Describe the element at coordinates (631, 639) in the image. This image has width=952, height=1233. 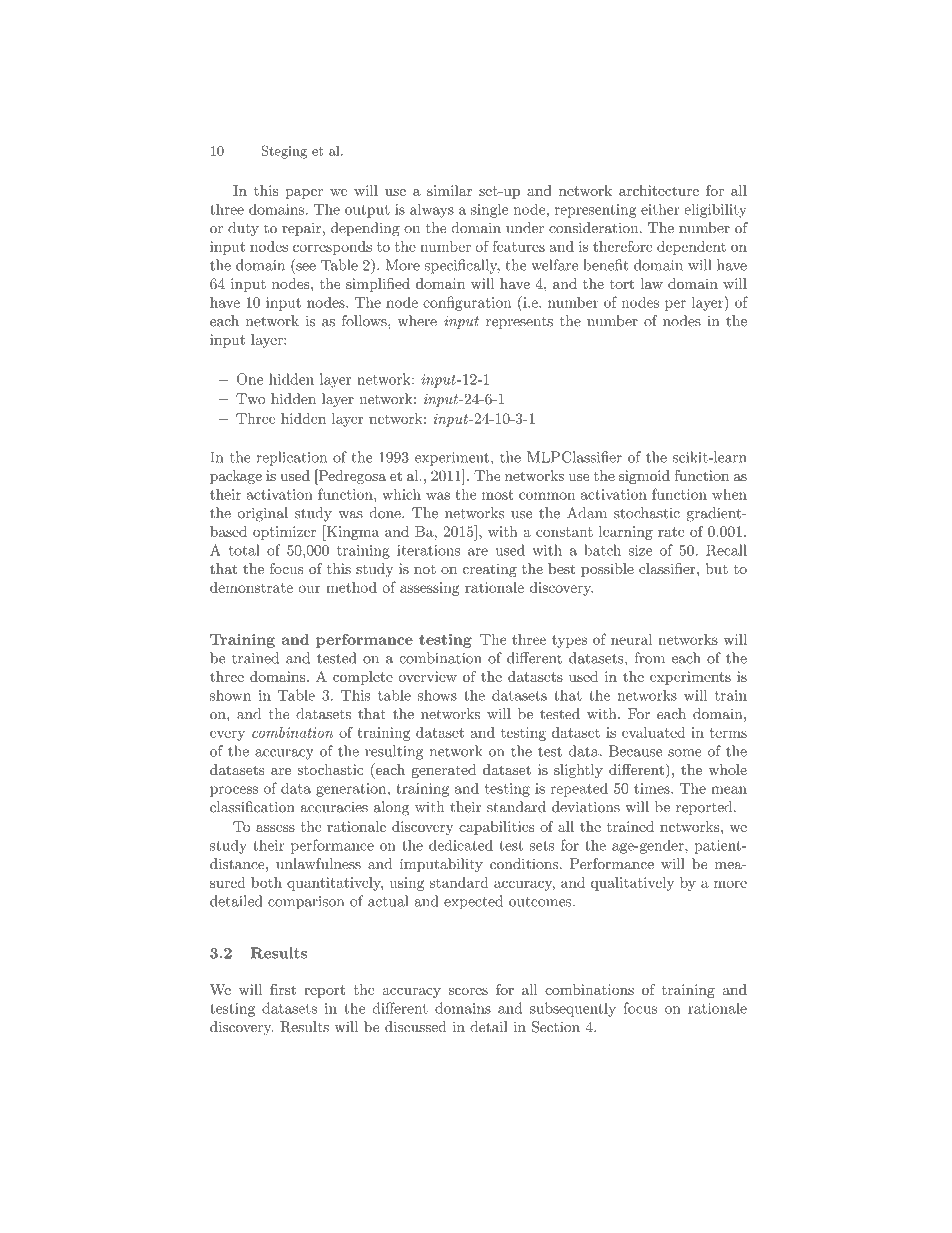
I see `neural` at that location.
